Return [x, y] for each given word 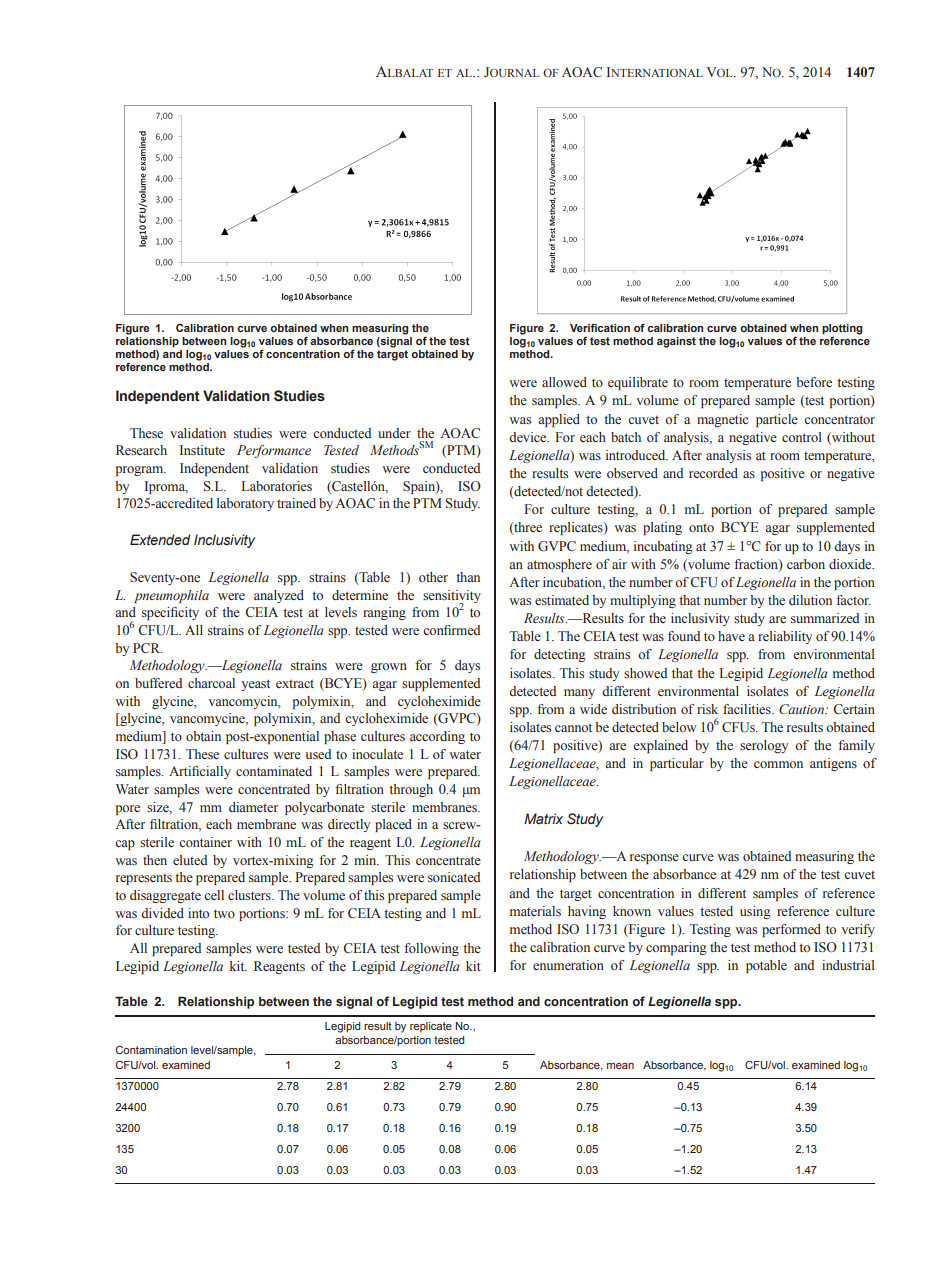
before [814, 382]
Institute [202, 450]
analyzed [279, 596]
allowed [564, 382]
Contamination [151, 1049]
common [778, 764]
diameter [253, 807]
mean [620, 1066]
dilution [810, 600]
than [468, 577]
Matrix [543, 818]
